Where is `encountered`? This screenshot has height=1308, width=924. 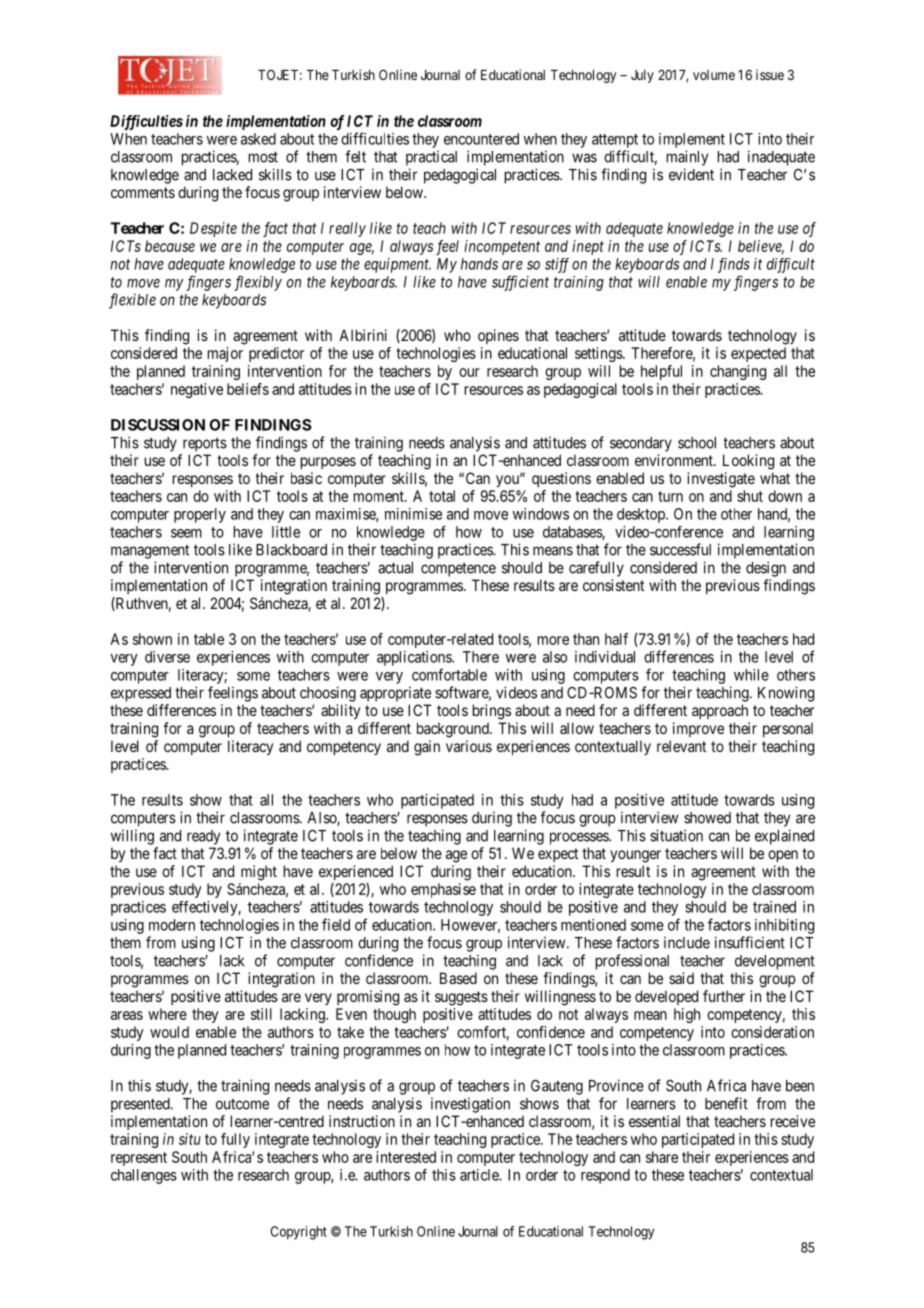
encountered is located at coordinates (481, 139).
